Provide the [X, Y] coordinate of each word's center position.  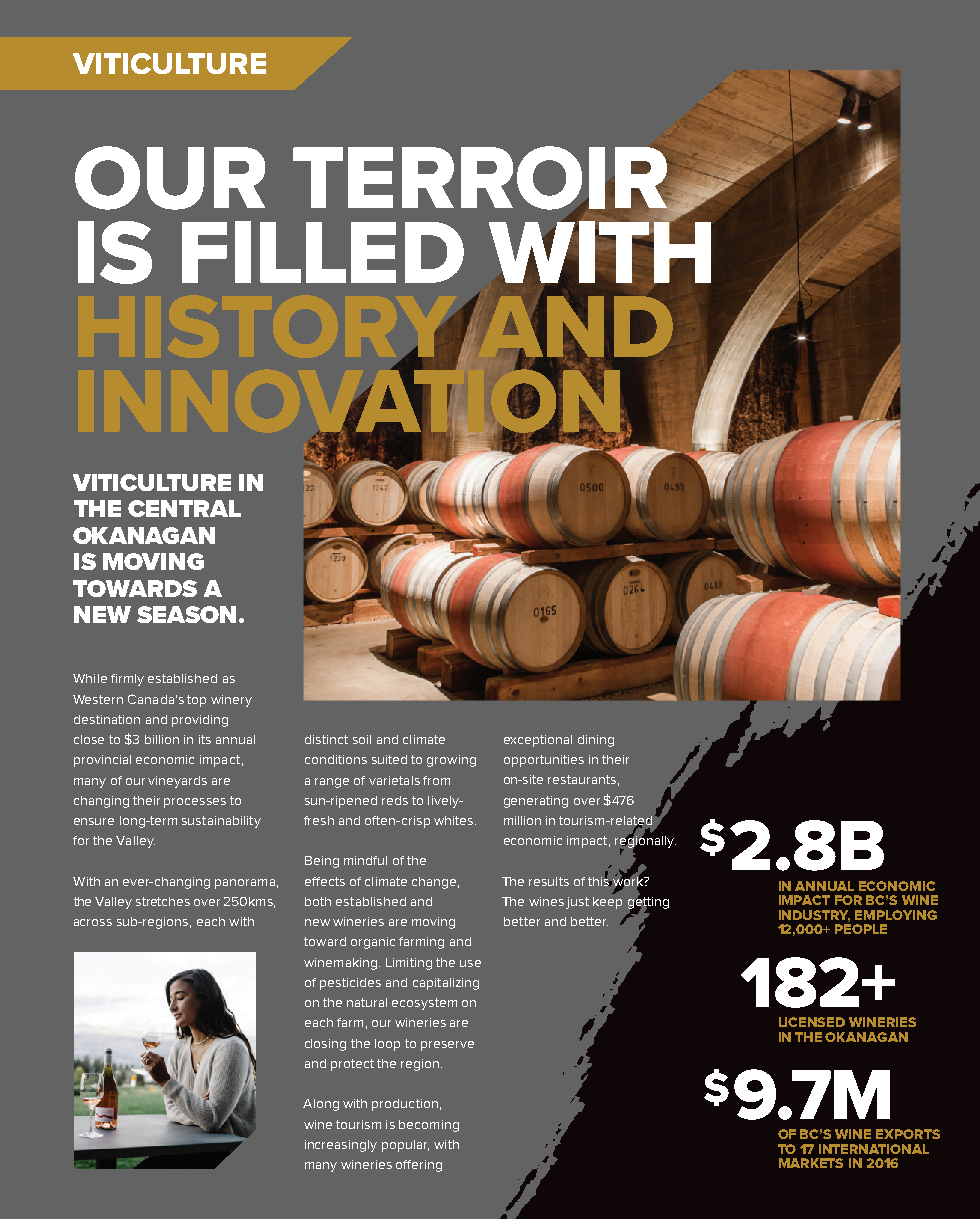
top [196, 701]
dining [596, 741]
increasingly [341, 1146]
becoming [429, 1126]
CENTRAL [184, 508]
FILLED [323, 252]
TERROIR [481, 179]
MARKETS [811, 1163]
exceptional [538, 741]
